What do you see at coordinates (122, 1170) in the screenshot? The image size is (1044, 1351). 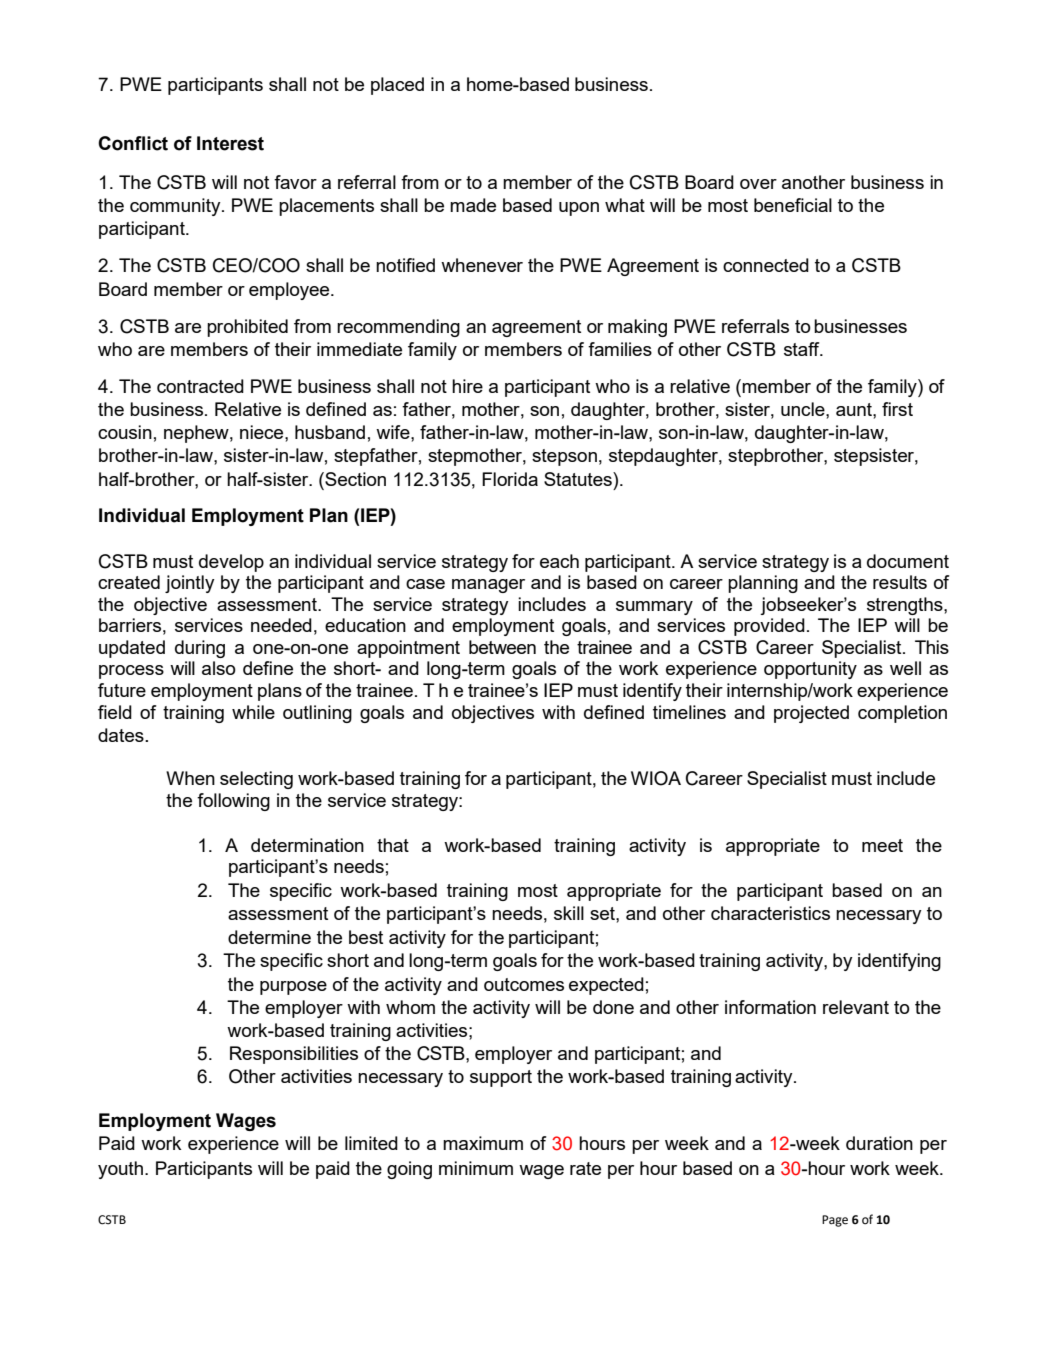 I see `youth` at bounding box center [122, 1170].
